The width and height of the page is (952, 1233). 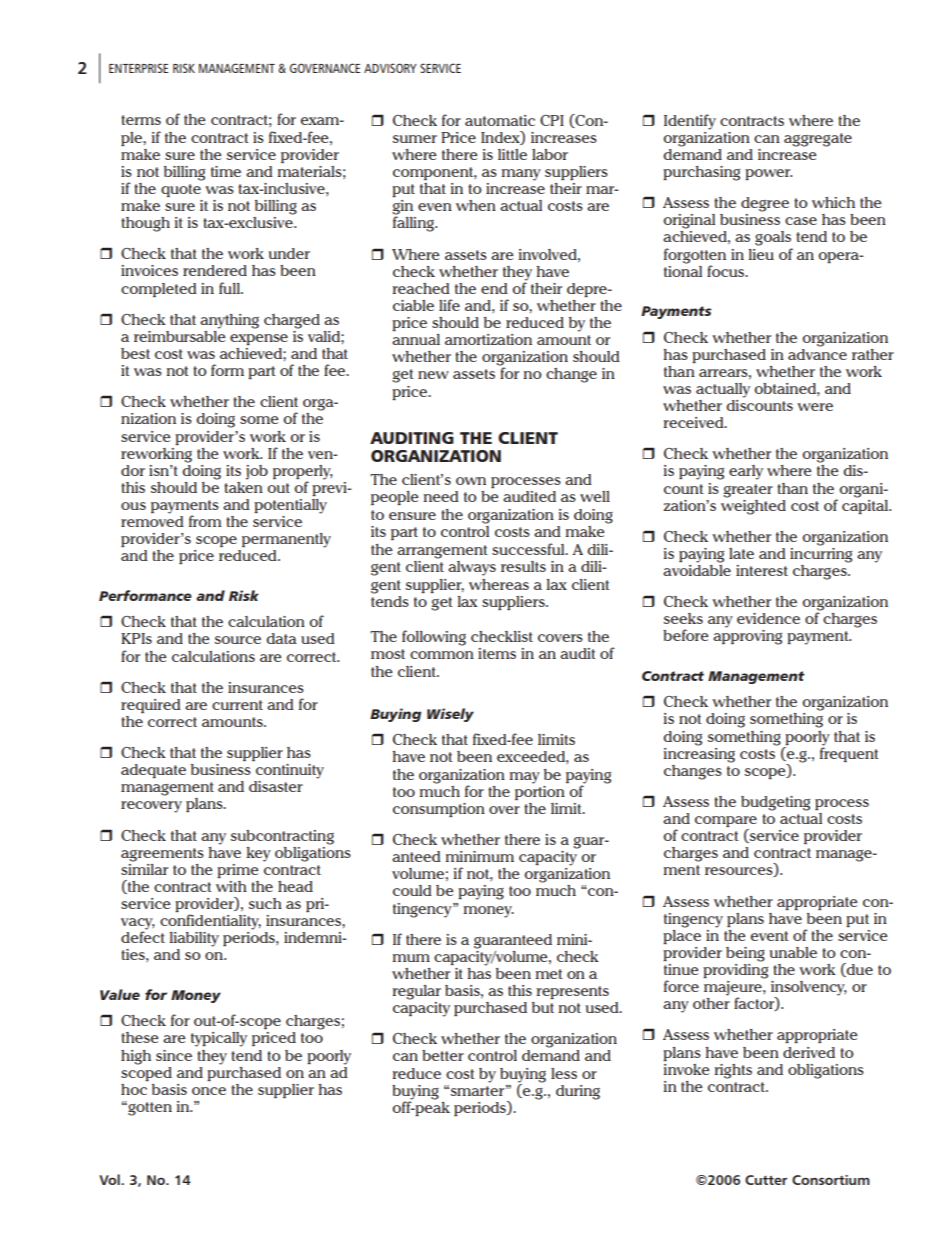 I want to click on anything, so click(x=229, y=321).
